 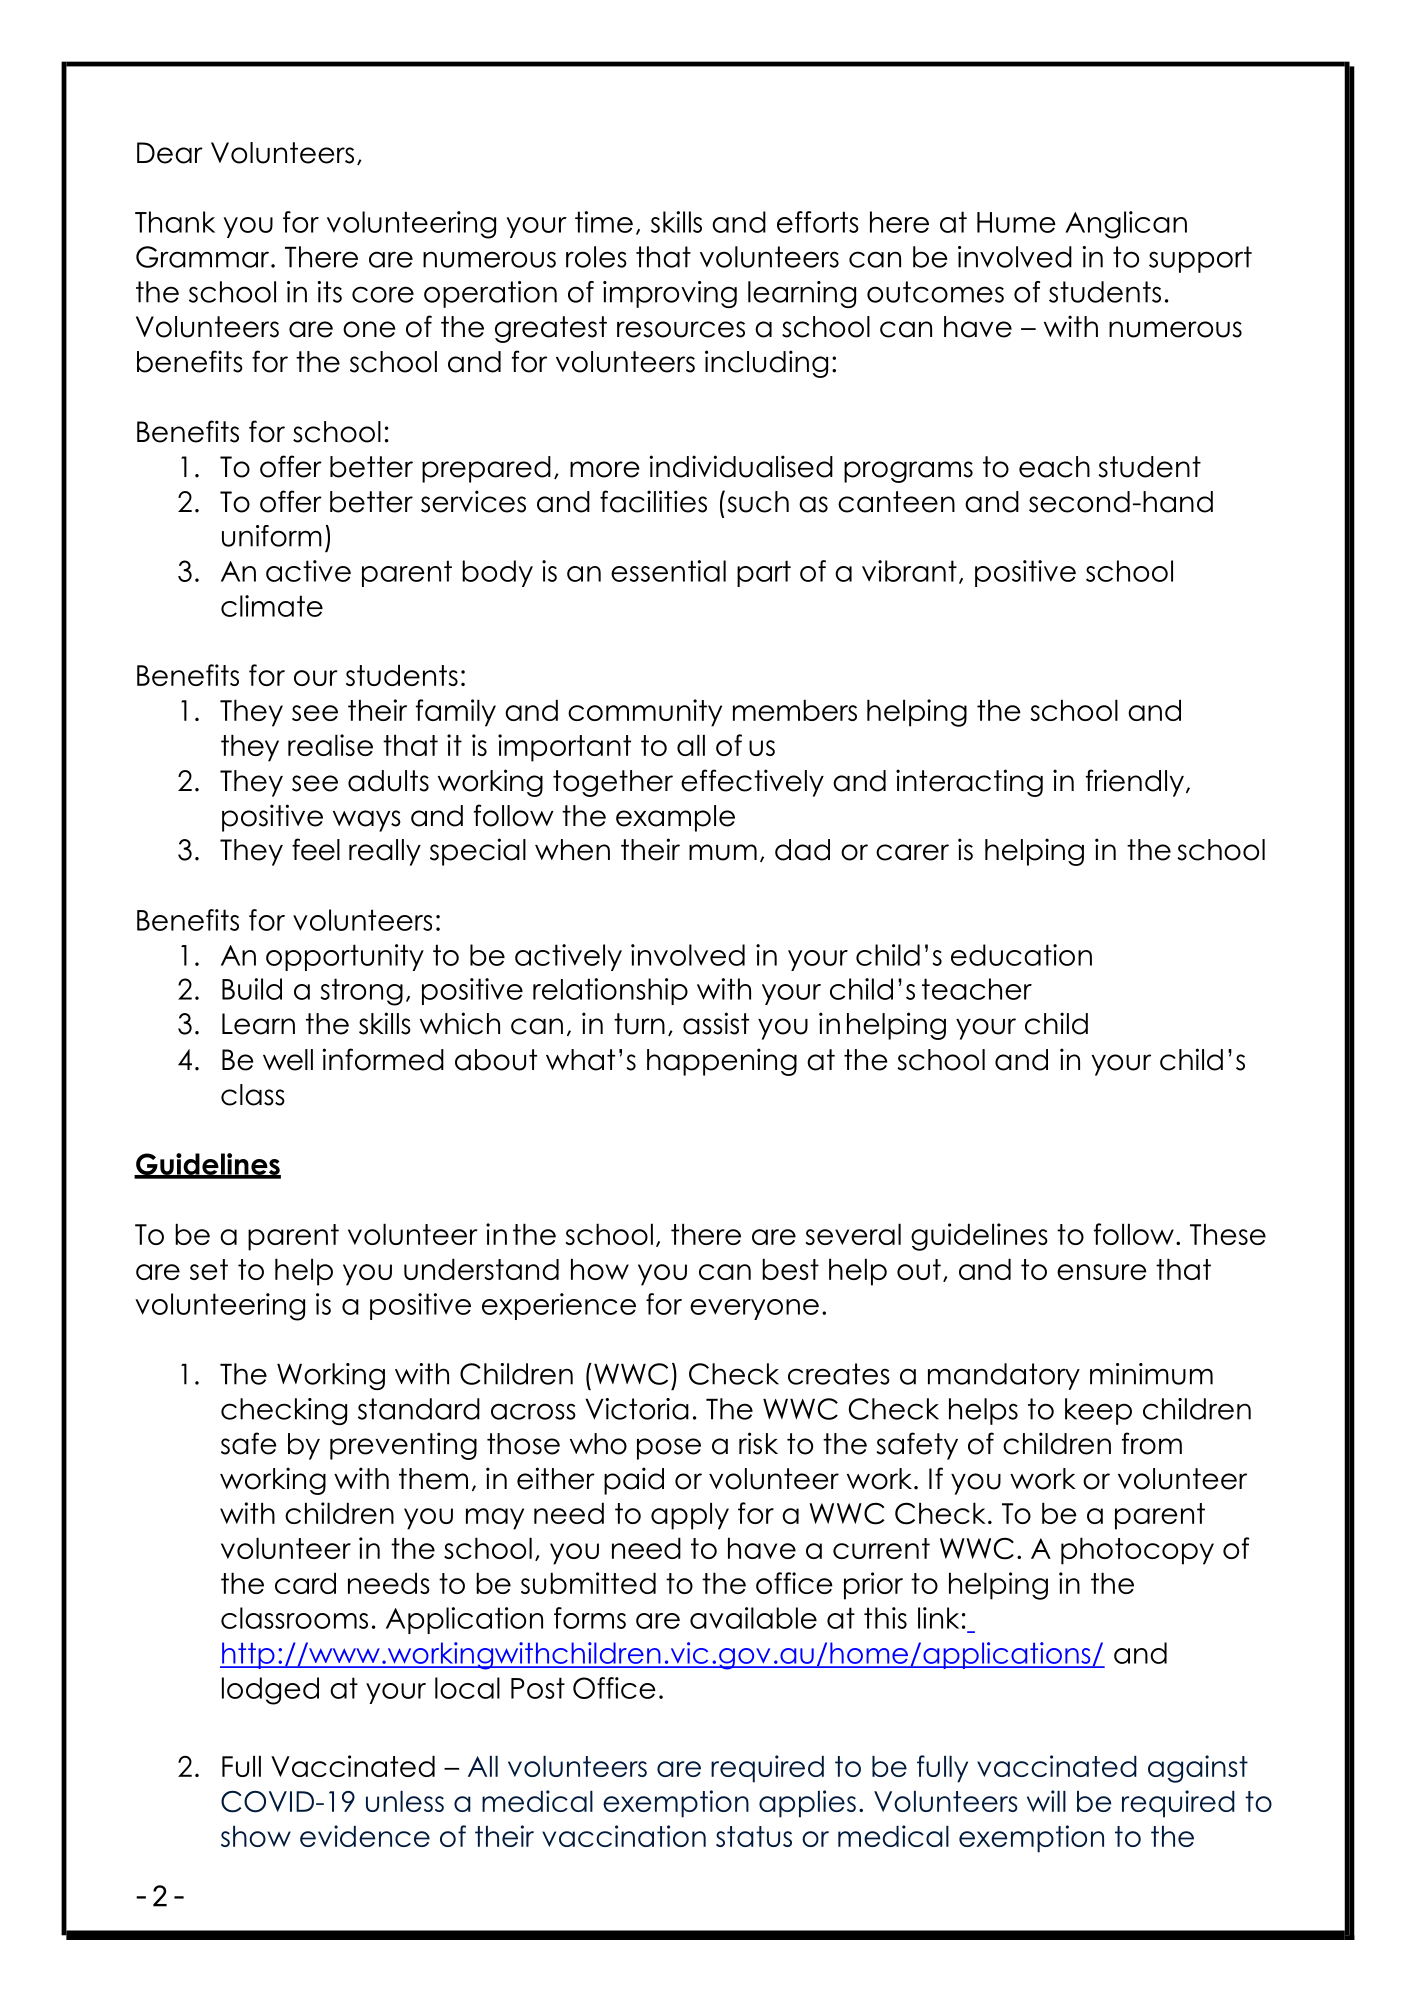 I want to click on Victoria, so click(x=637, y=1409).
